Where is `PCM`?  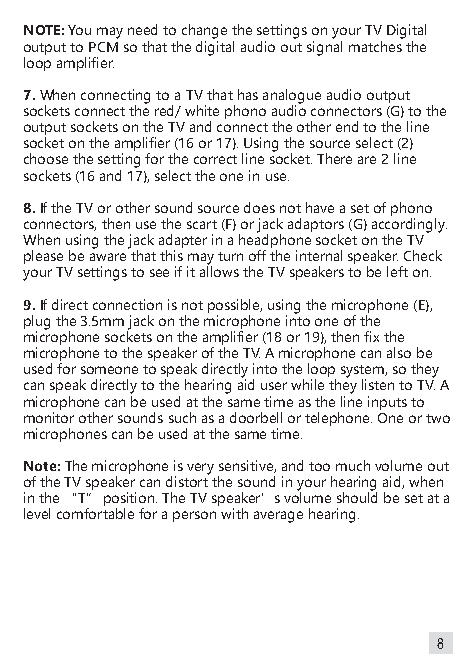
PCM is located at coordinates (103, 47).
